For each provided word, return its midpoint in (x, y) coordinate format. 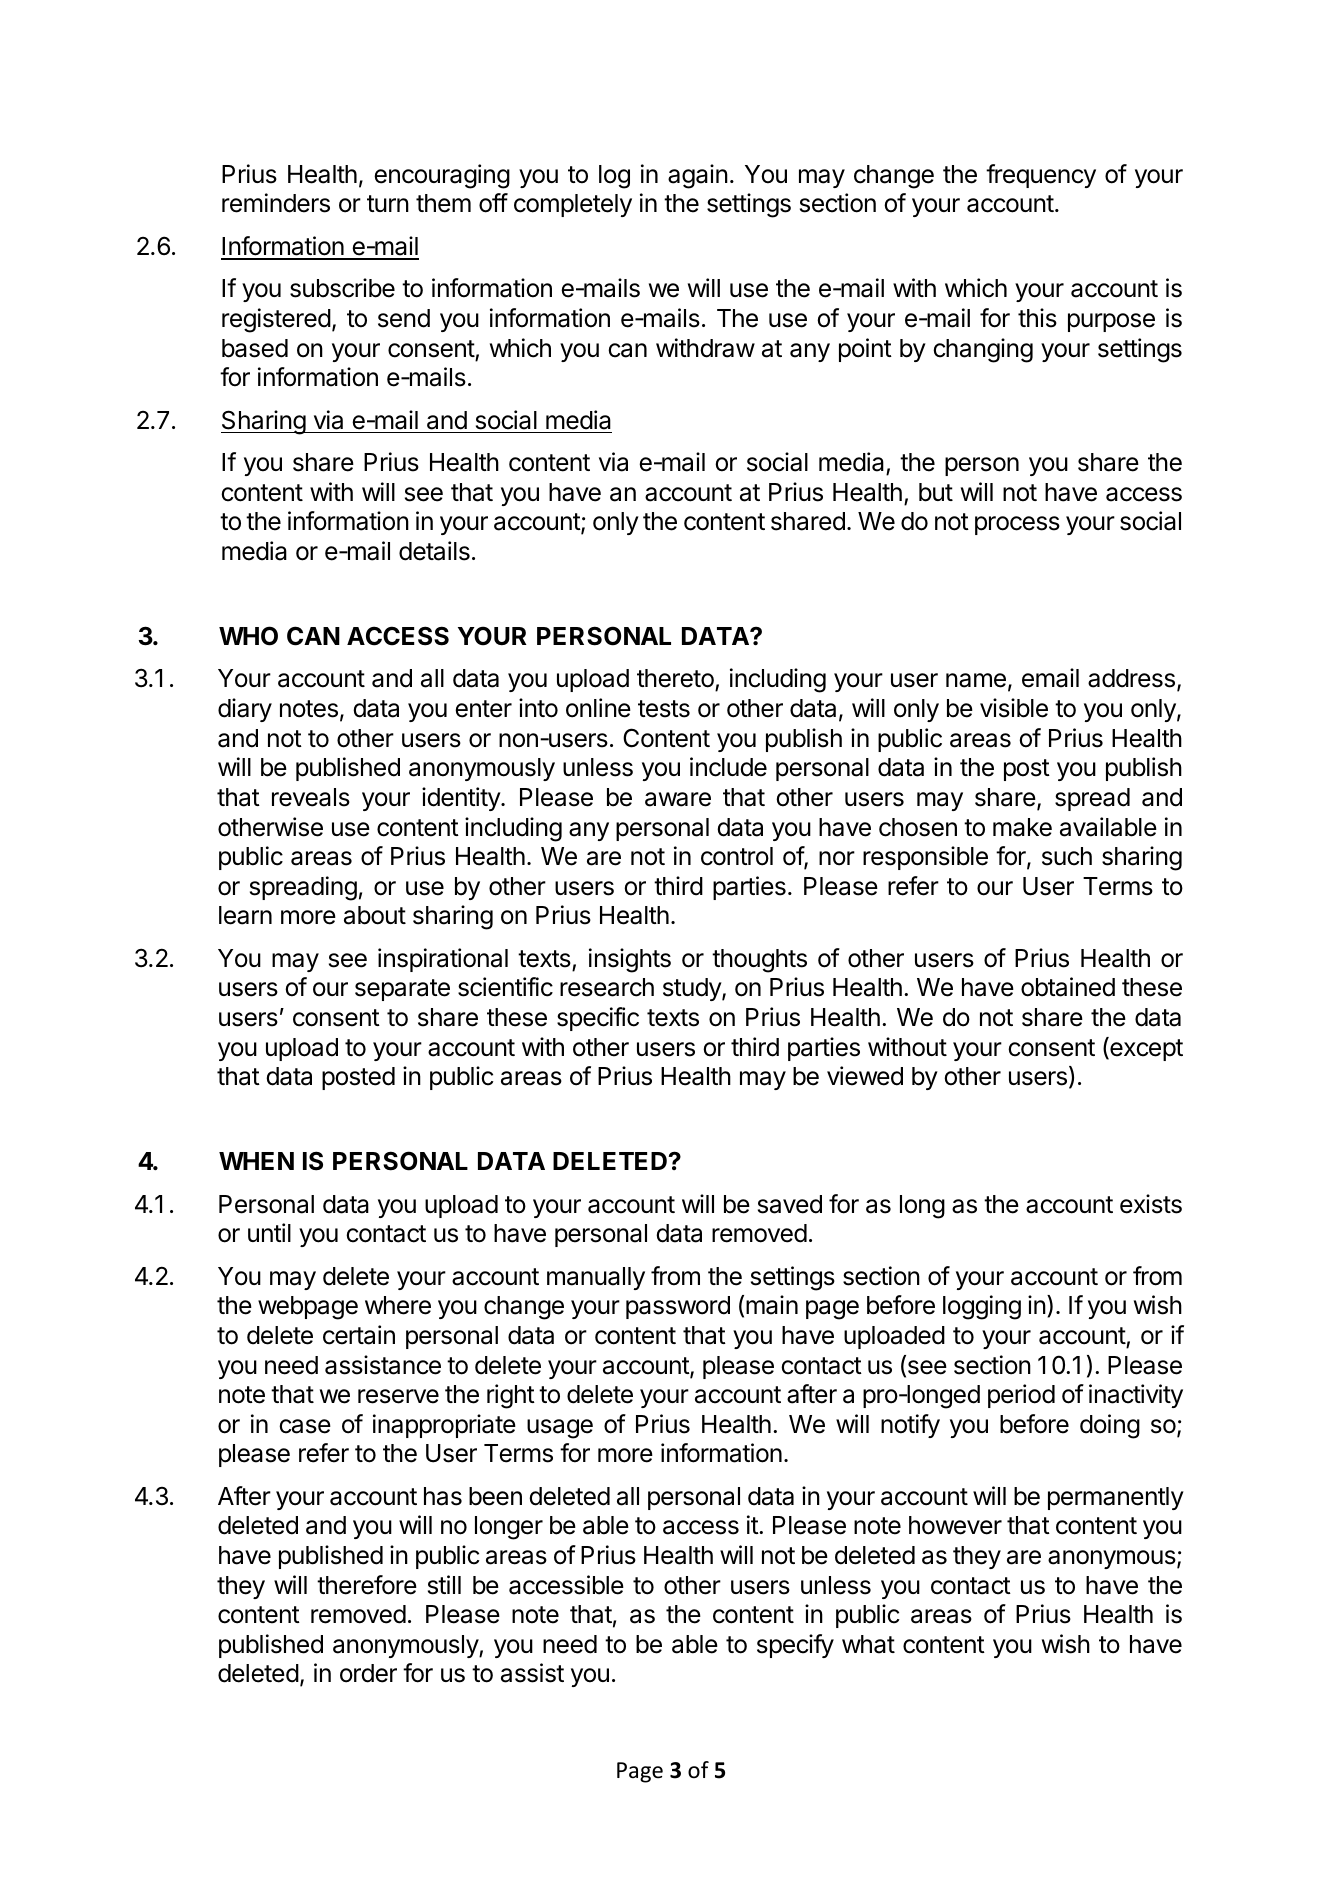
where (398, 1305)
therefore (367, 1585)
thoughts (759, 961)
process (1017, 525)
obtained (1068, 987)
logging (982, 1307)
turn (388, 203)
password (678, 1307)
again (698, 176)
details (434, 551)
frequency (1041, 176)
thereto (676, 680)
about (375, 915)
